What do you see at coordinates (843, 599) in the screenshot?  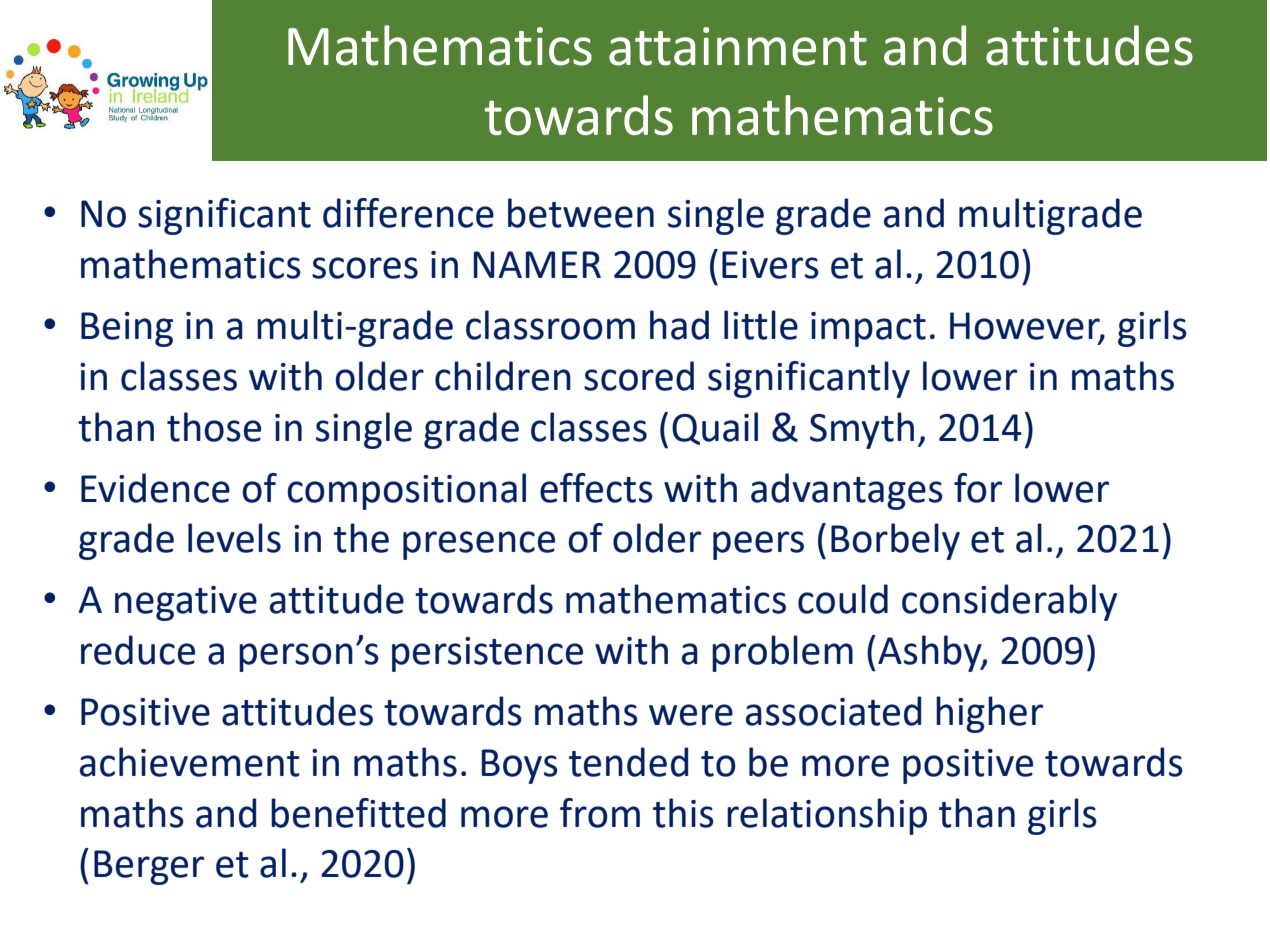 I see `could` at bounding box center [843, 599].
